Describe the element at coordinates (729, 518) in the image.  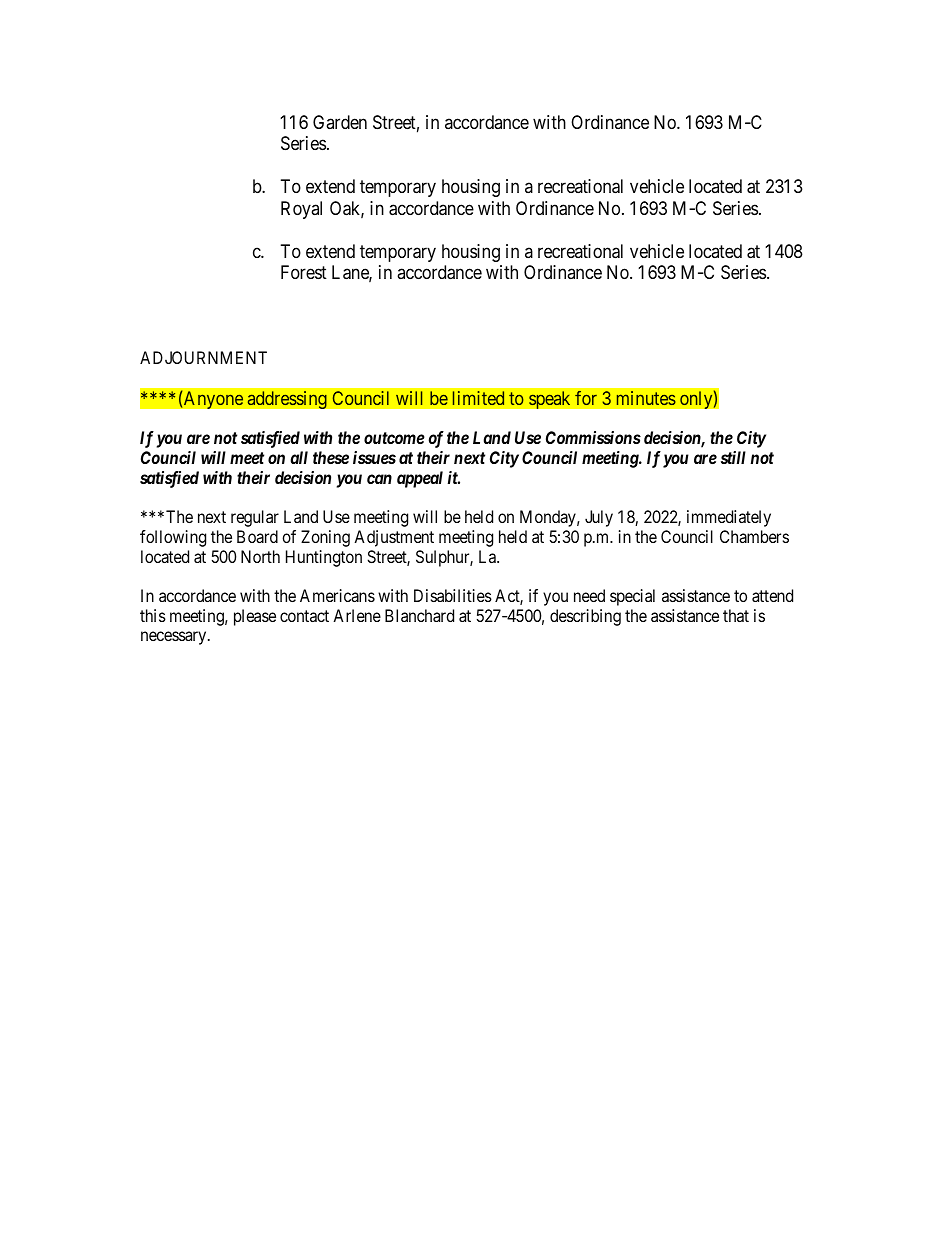
I see `immediately` at that location.
